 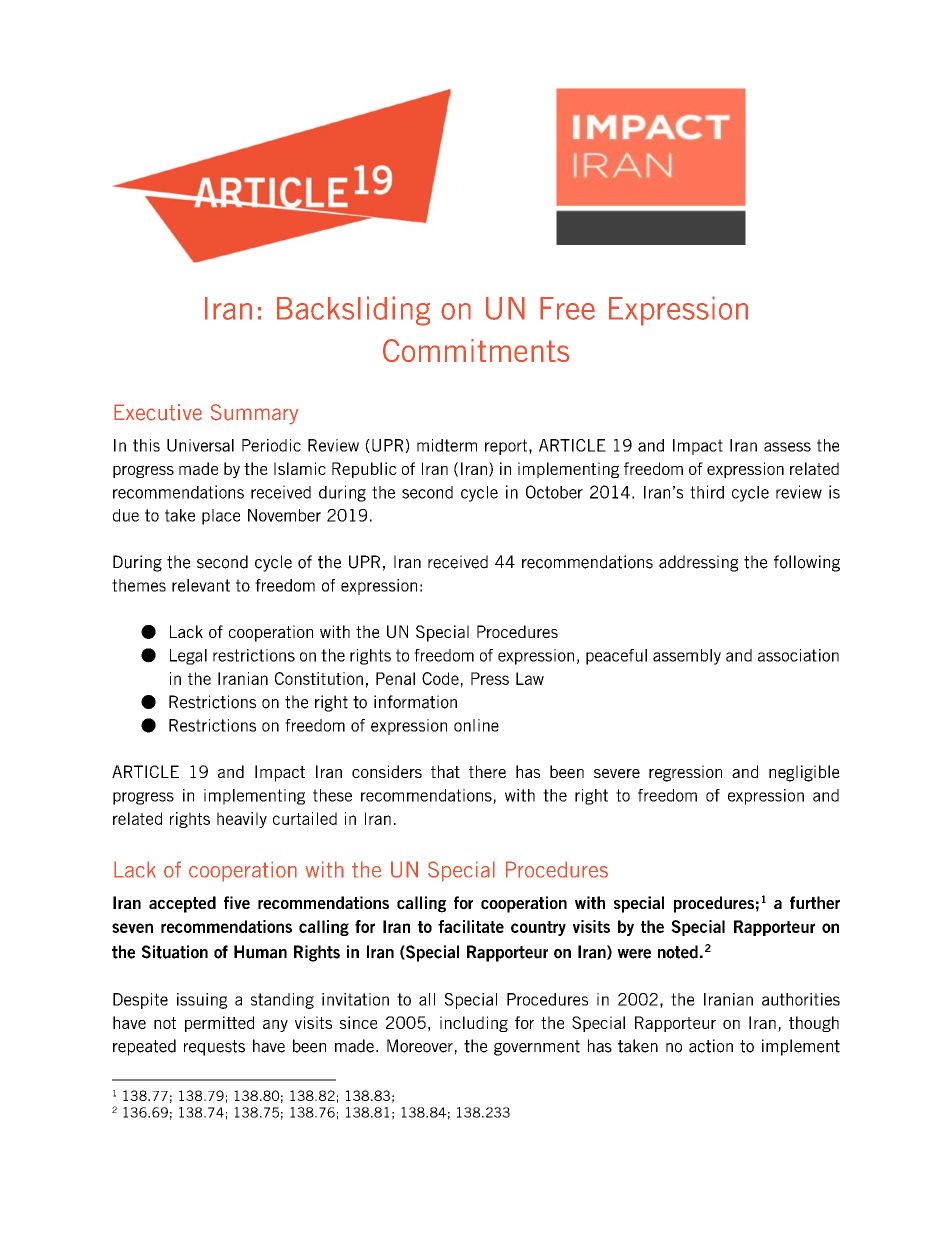 What do you see at coordinates (815, 902) in the image?
I see `further` at bounding box center [815, 902].
